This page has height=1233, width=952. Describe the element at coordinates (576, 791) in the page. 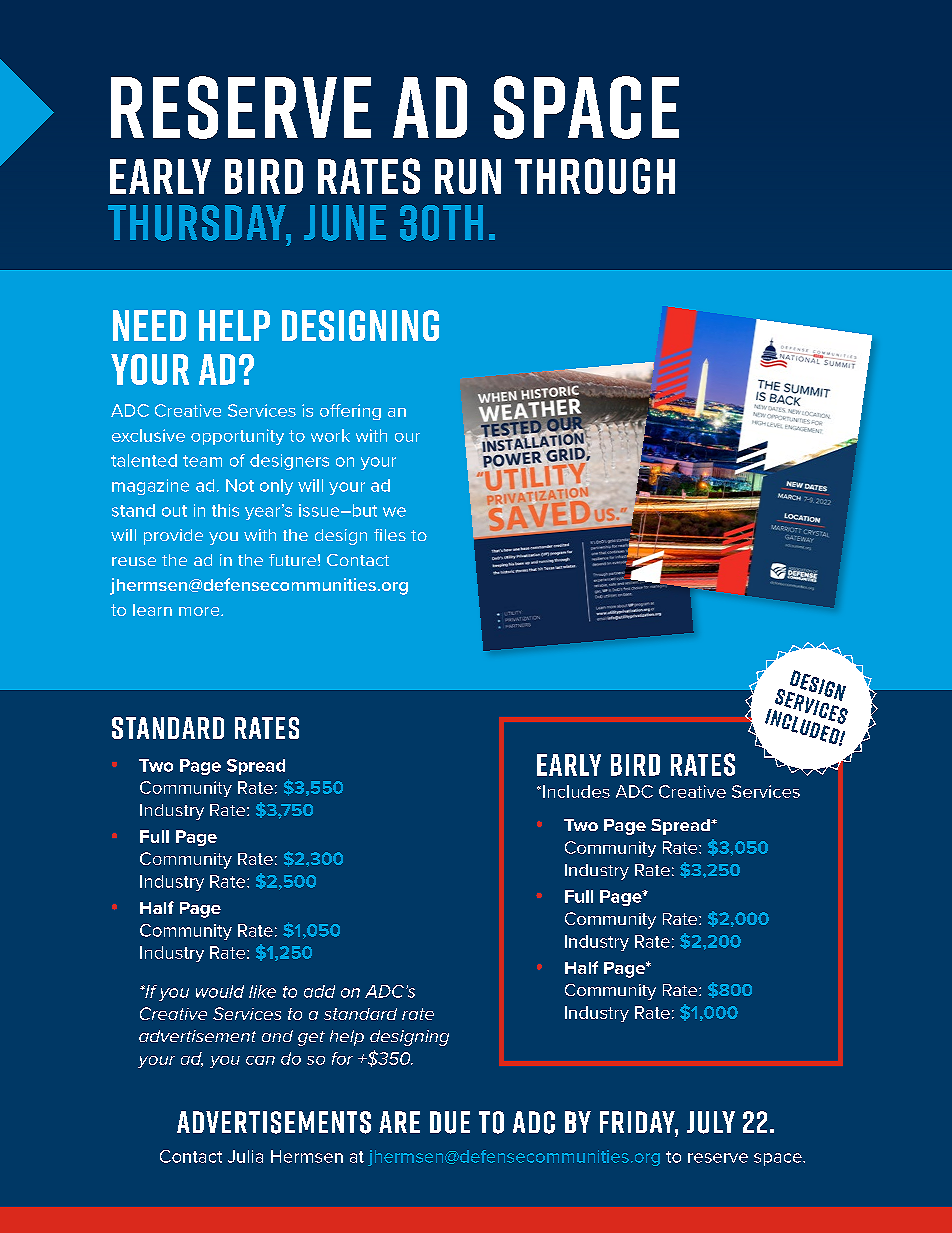

I see `Includes` at that location.
